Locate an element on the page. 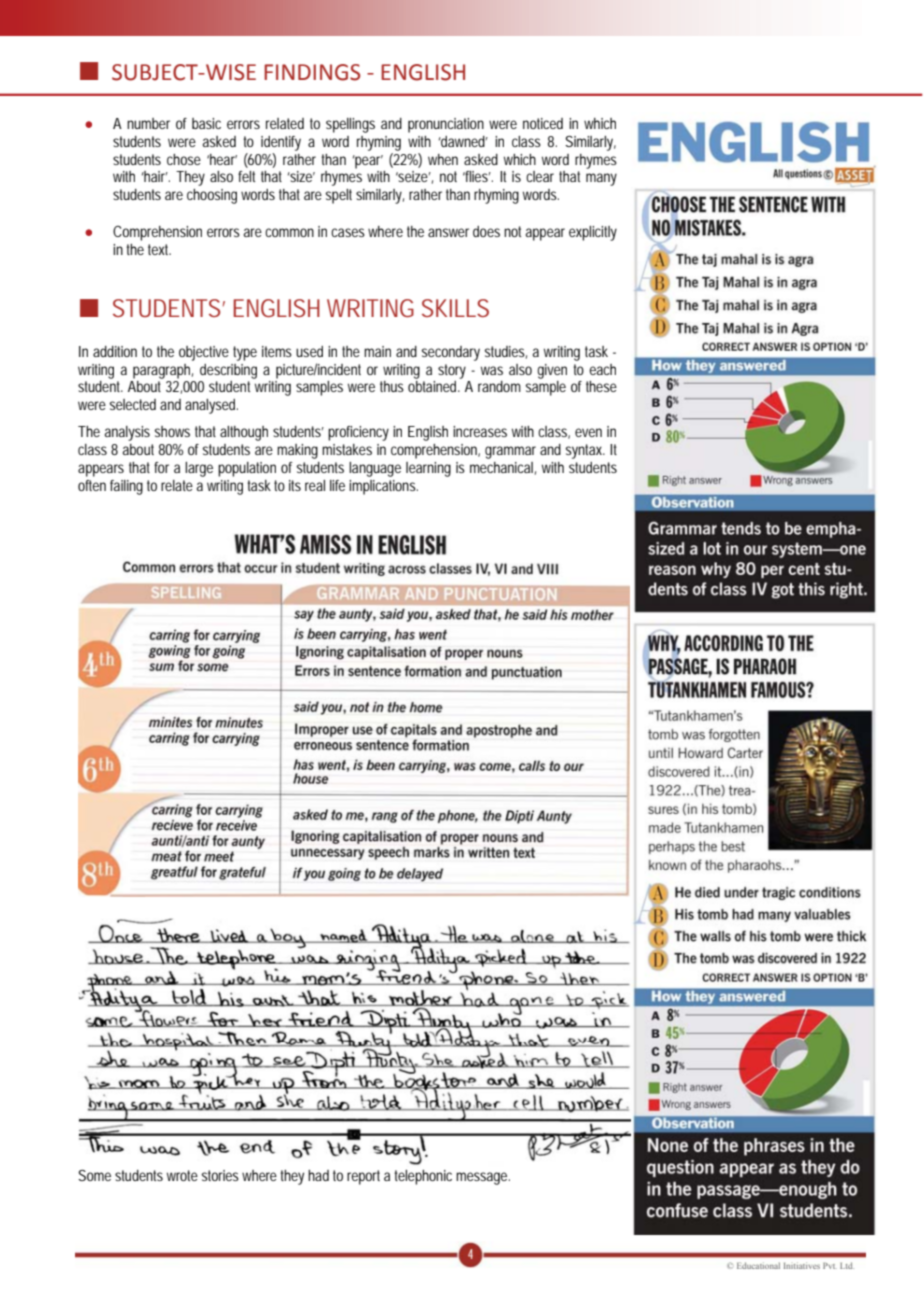 The width and height of the image is (924, 1308). stories is located at coordinates (220, 1175).
